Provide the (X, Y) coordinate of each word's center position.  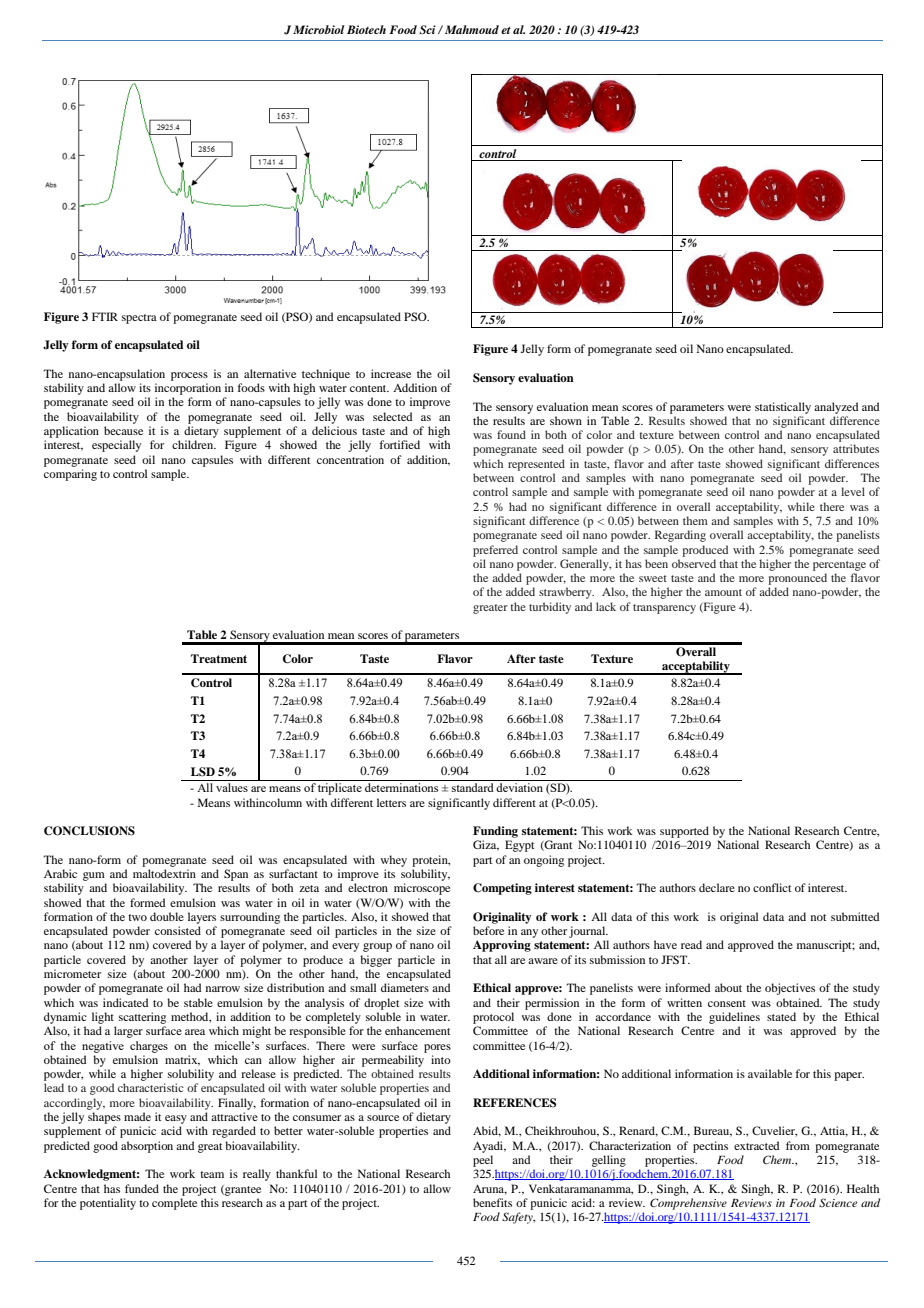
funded (142, 1188)
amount (723, 592)
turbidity (550, 608)
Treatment (219, 658)
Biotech (366, 29)
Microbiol (318, 29)
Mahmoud (472, 29)
